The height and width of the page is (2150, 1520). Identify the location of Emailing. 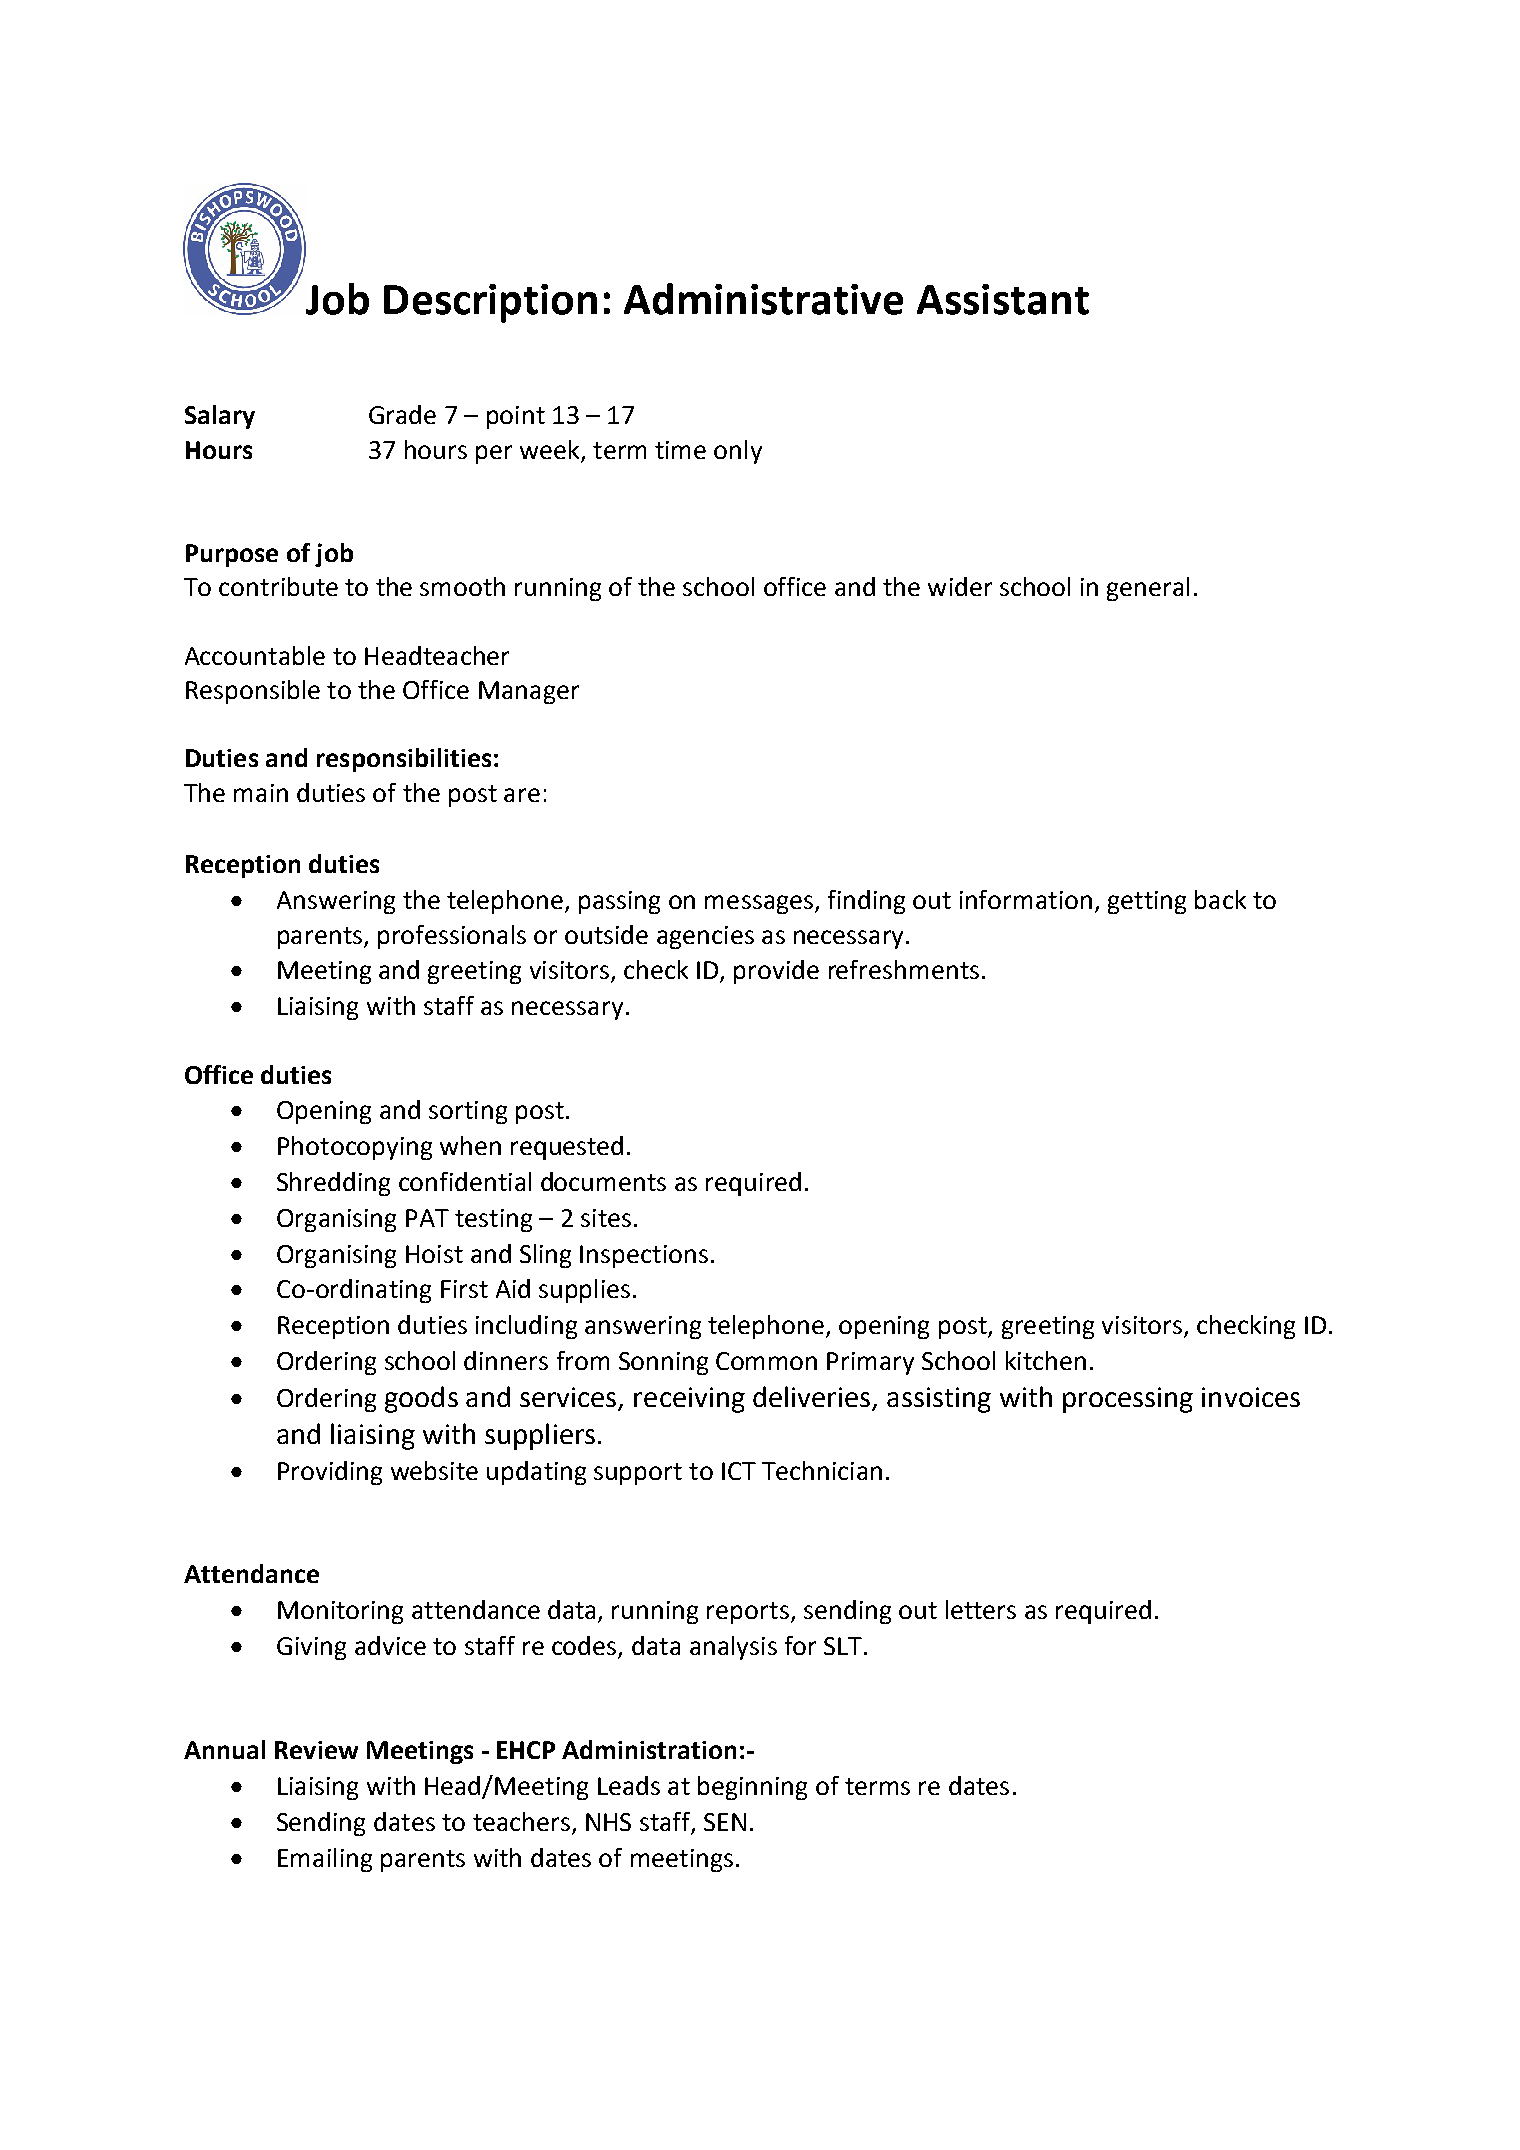
(325, 1860).
